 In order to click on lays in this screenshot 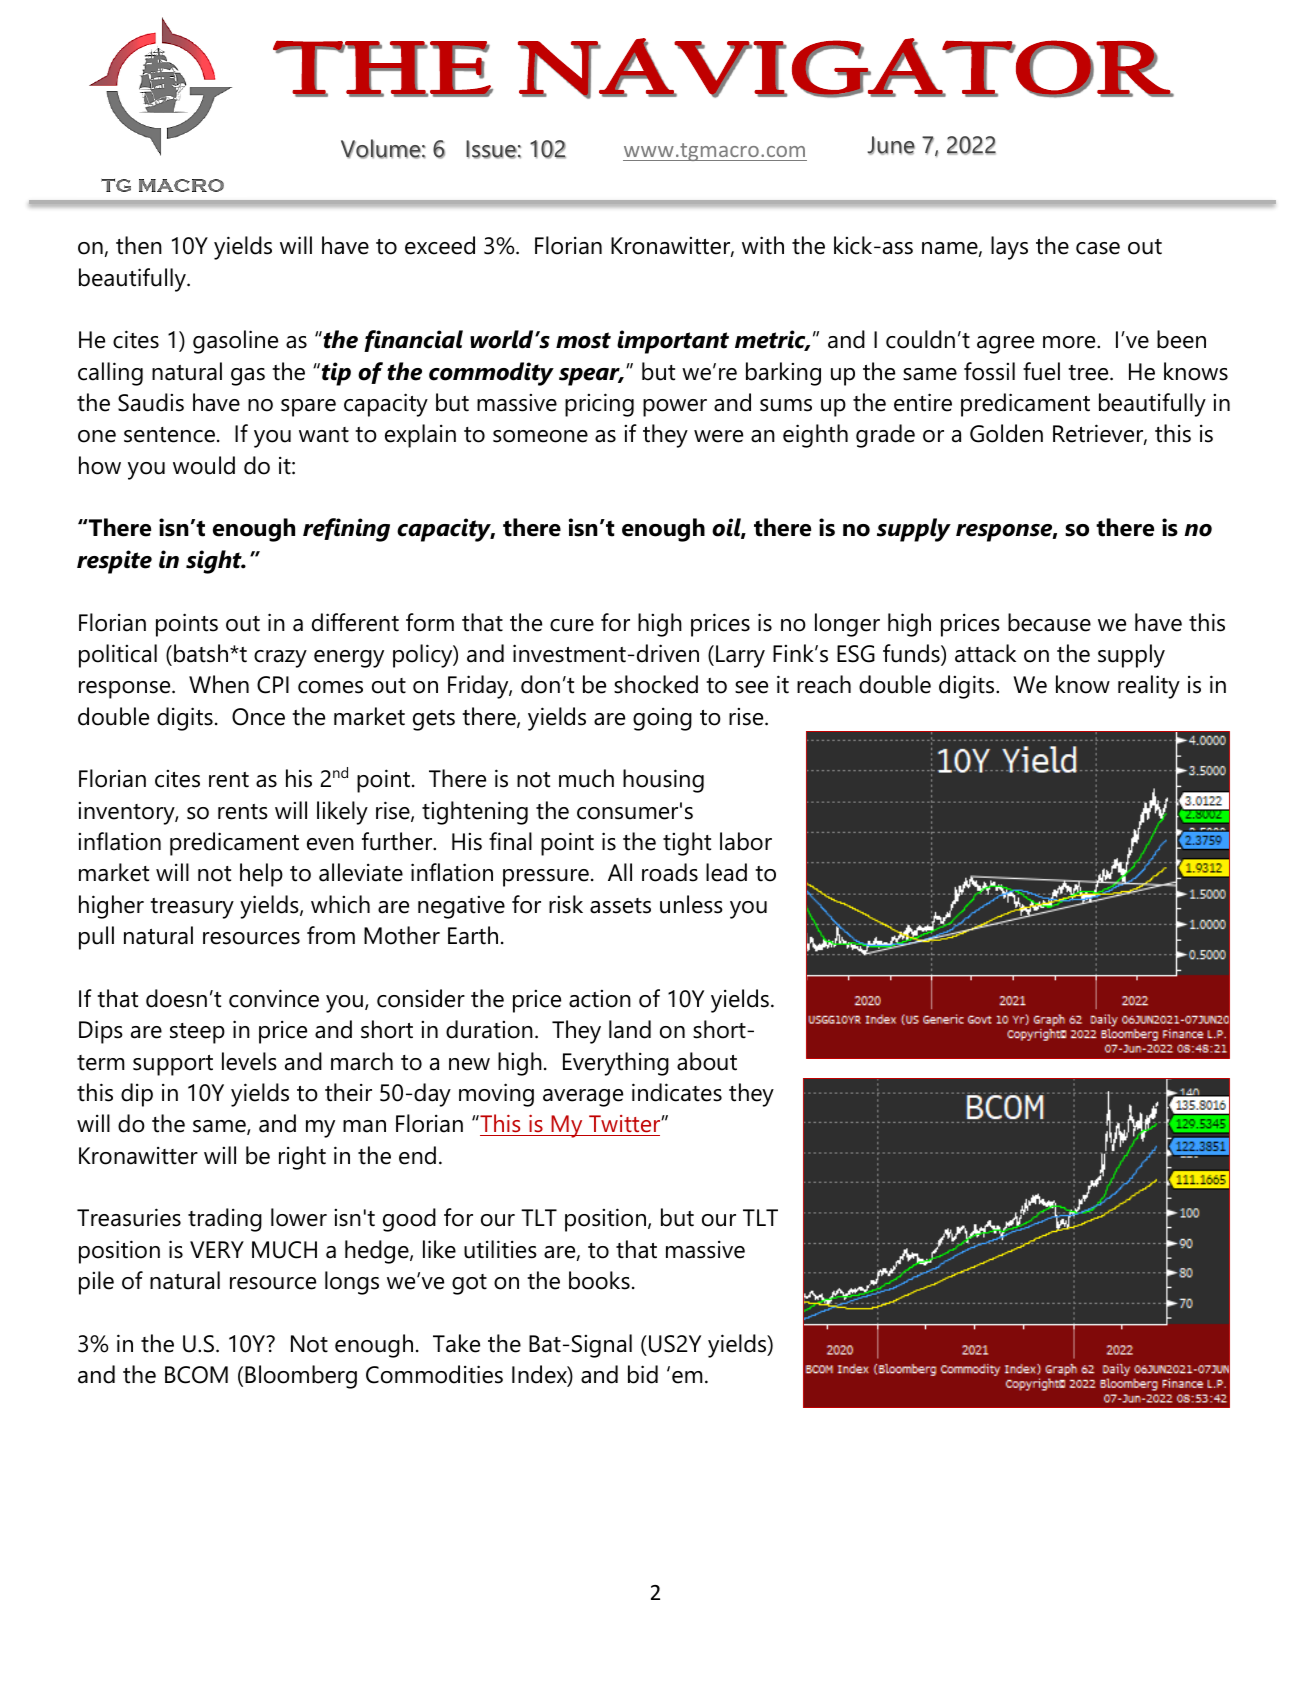, I will do `click(1009, 248)`.
